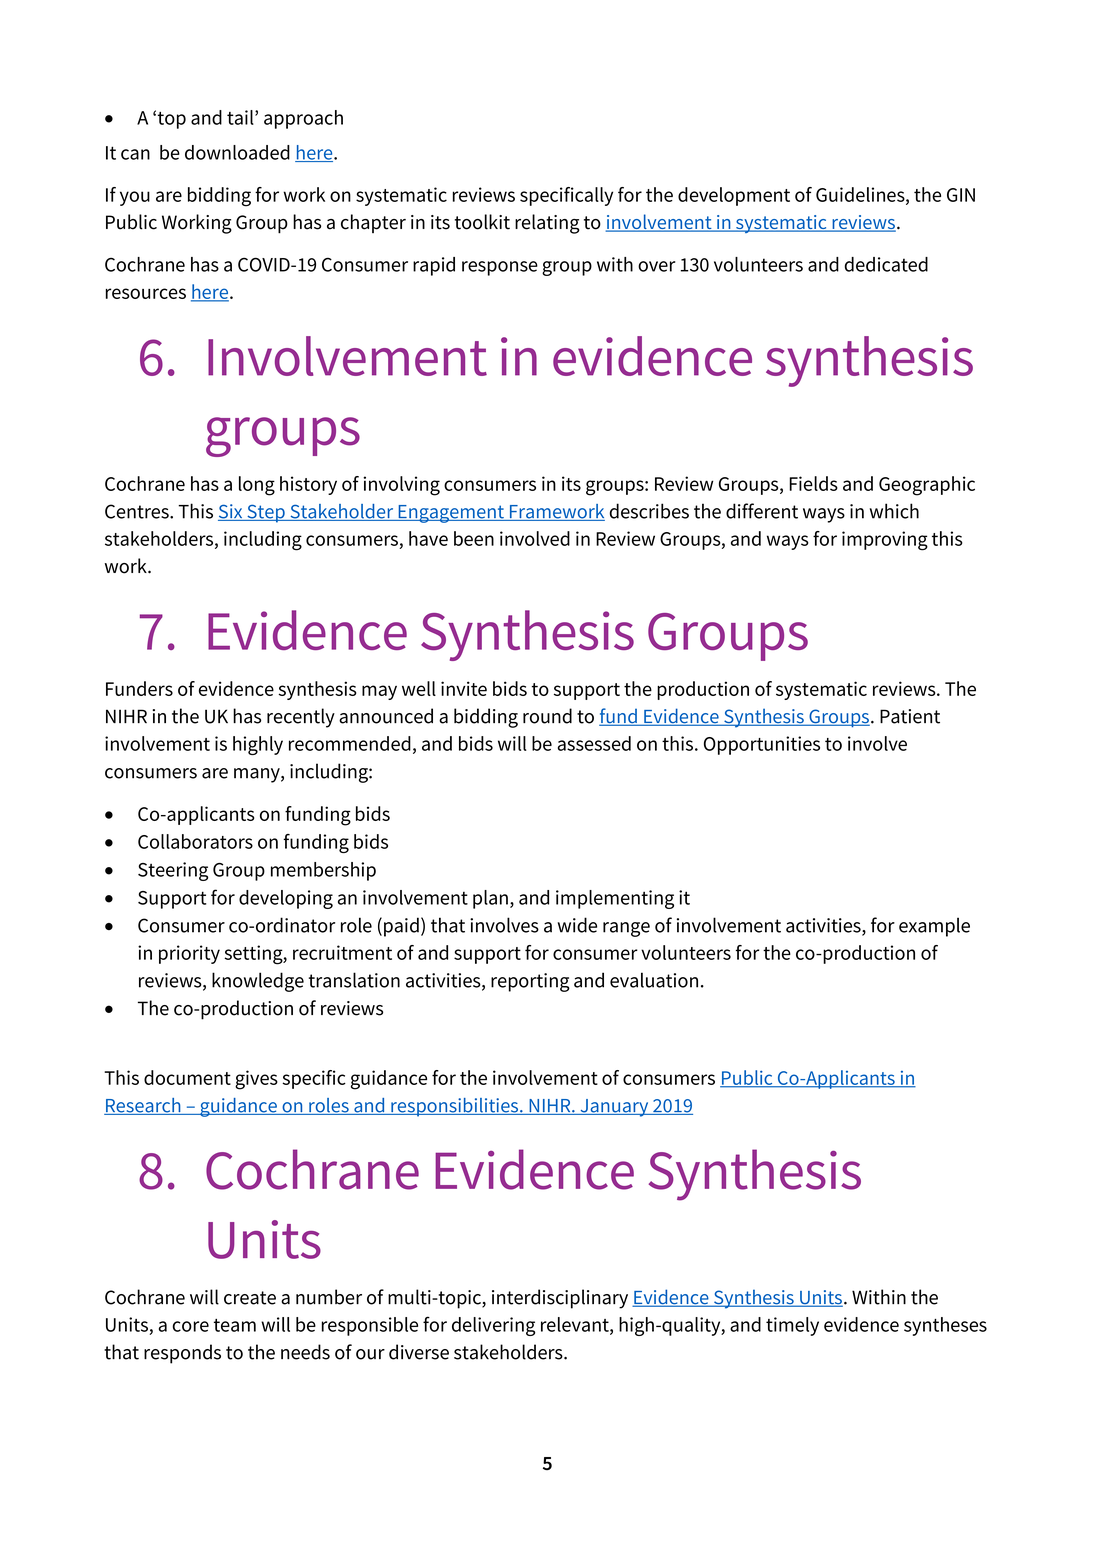  What do you see at coordinates (910, 716) in the screenshot?
I see `Patient` at bounding box center [910, 716].
